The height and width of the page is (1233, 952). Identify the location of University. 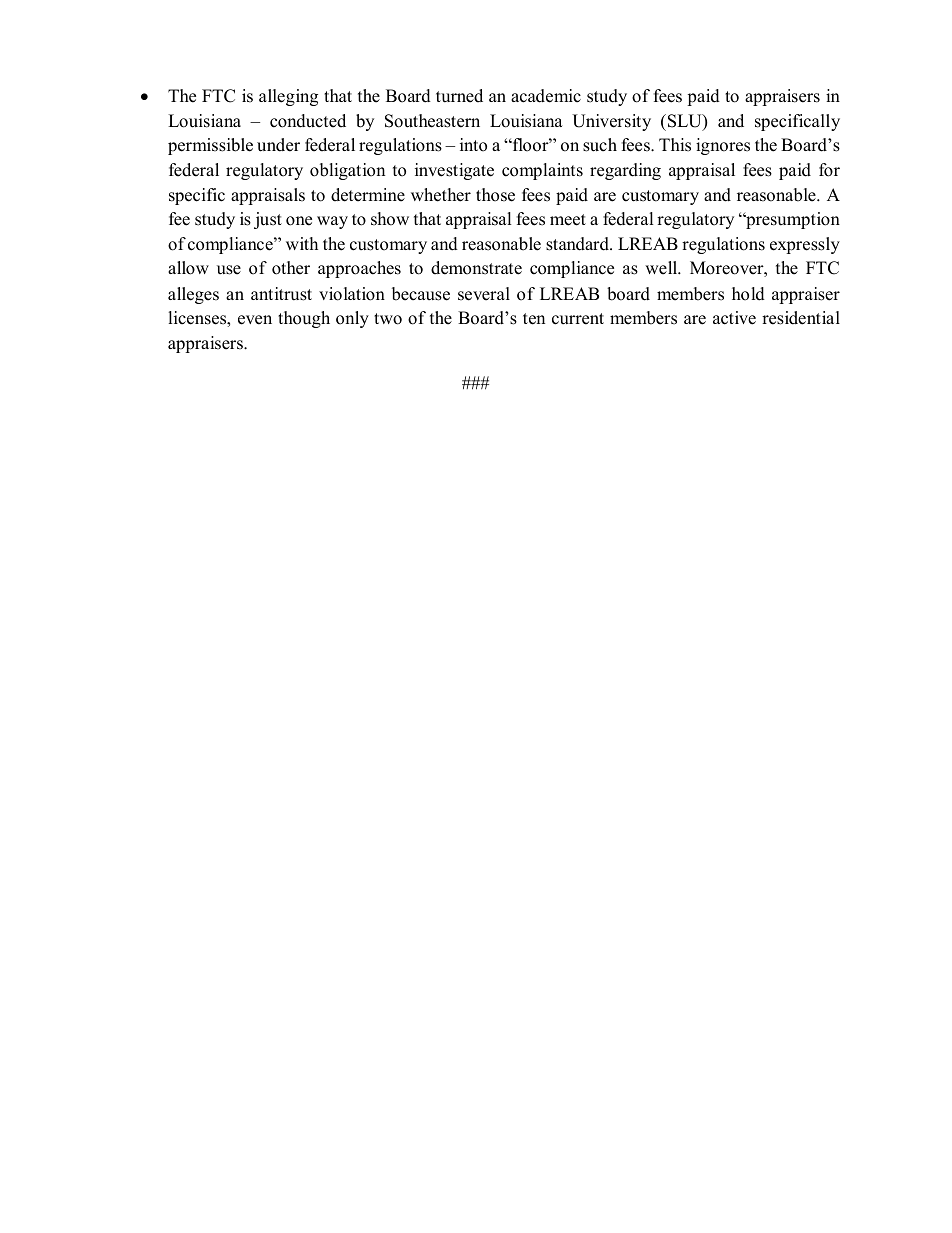
(611, 122).
